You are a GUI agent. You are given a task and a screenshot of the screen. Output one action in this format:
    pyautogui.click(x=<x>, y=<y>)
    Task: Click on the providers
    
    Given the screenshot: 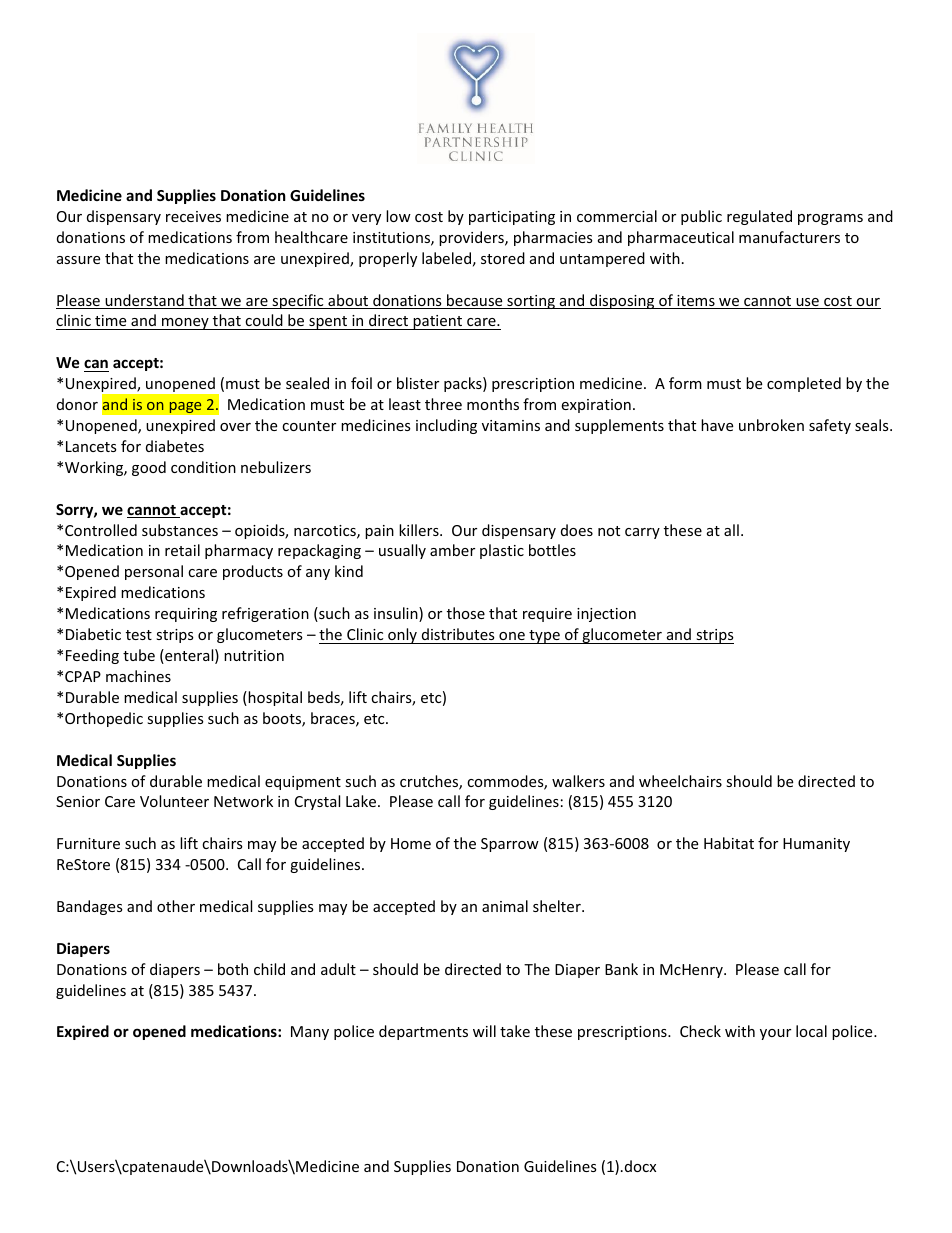 What is the action you would take?
    pyautogui.click(x=472, y=238)
